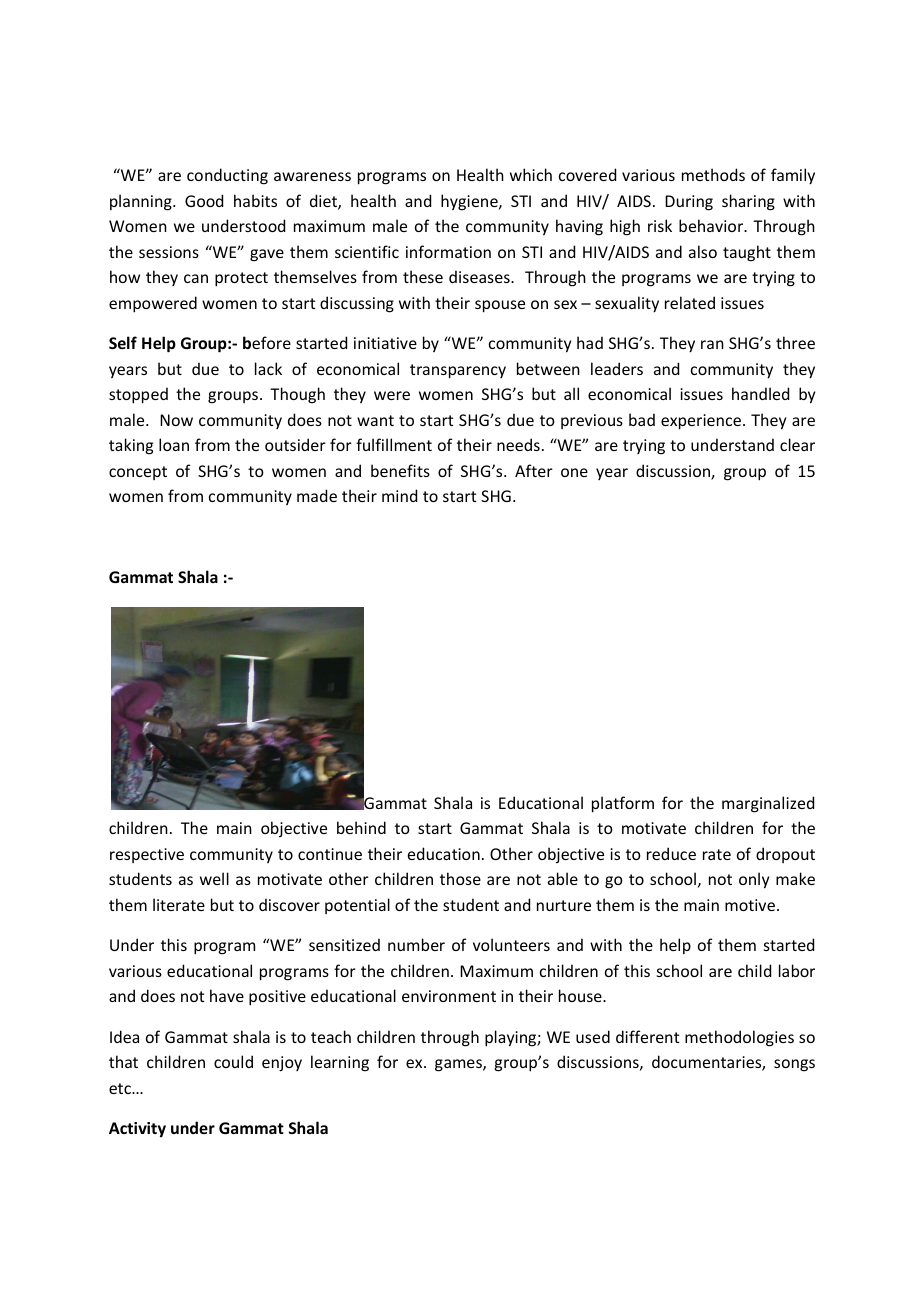 This screenshot has width=924, height=1308. Describe the element at coordinates (361, 827) in the screenshot. I see `behind` at that location.
